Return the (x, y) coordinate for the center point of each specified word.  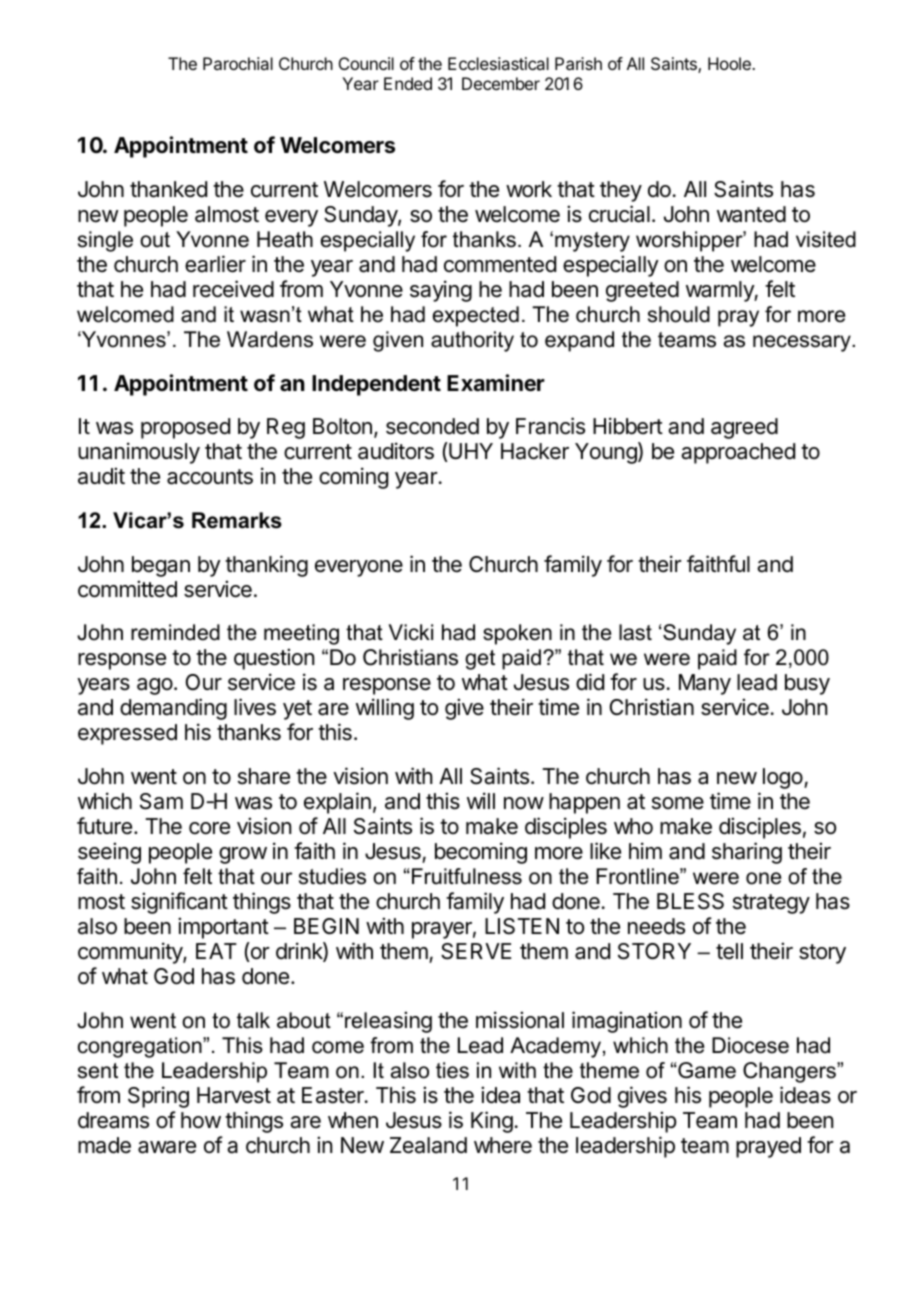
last (635, 632)
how (201, 1120)
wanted (751, 214)
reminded (175, 632)
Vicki (411, 632)
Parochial (238, 63)
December (501, 83)
